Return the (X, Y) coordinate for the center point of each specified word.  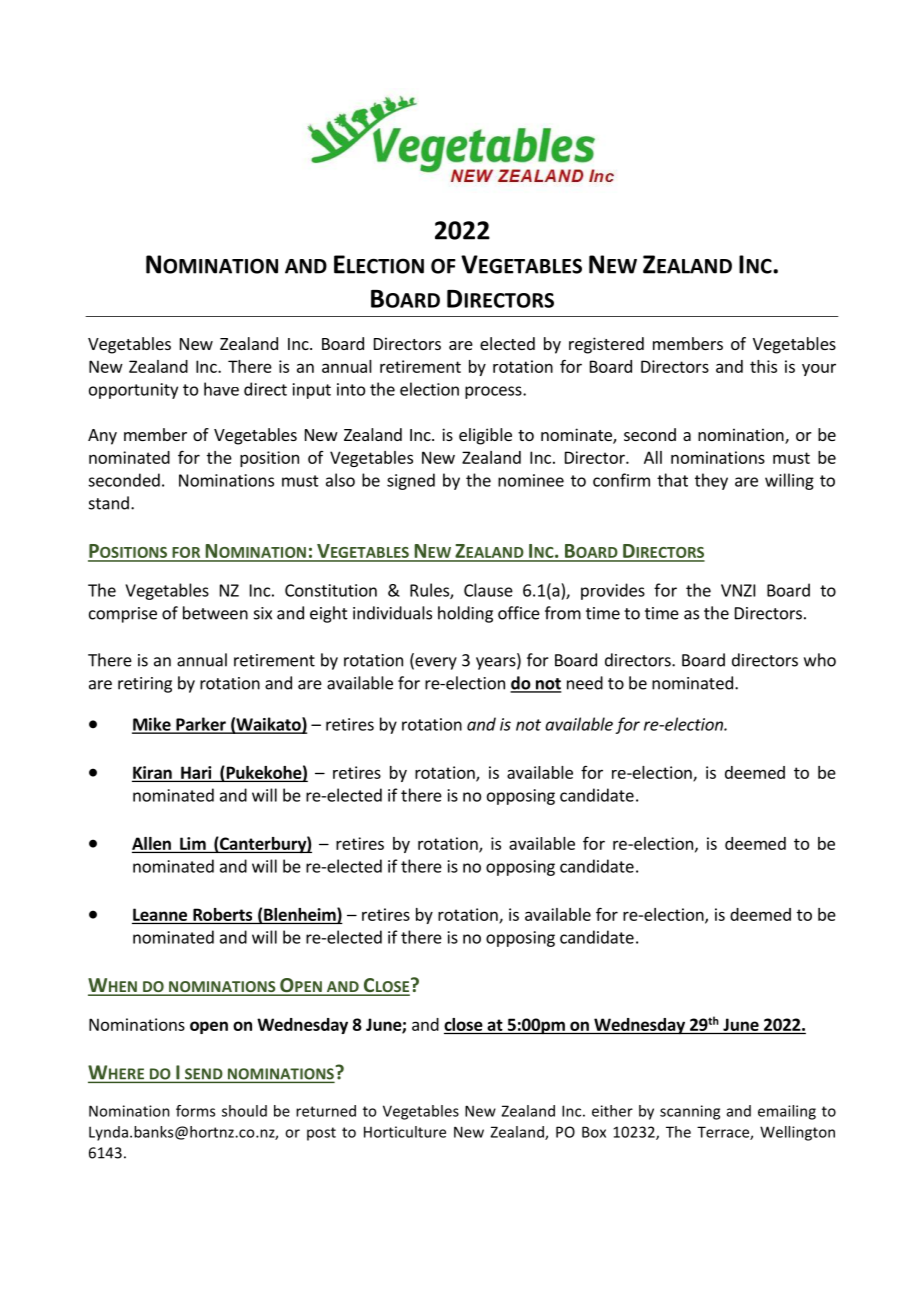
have (221, 389)
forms (195, 1111)
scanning (690, 1112)
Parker (201, 725)
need (585, 683)
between (215, 613)
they (711, 481)
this (763, 366)
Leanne (160, 914)
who (820, 660)
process (494, 392)
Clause (488, 590)
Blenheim (301, 915)
